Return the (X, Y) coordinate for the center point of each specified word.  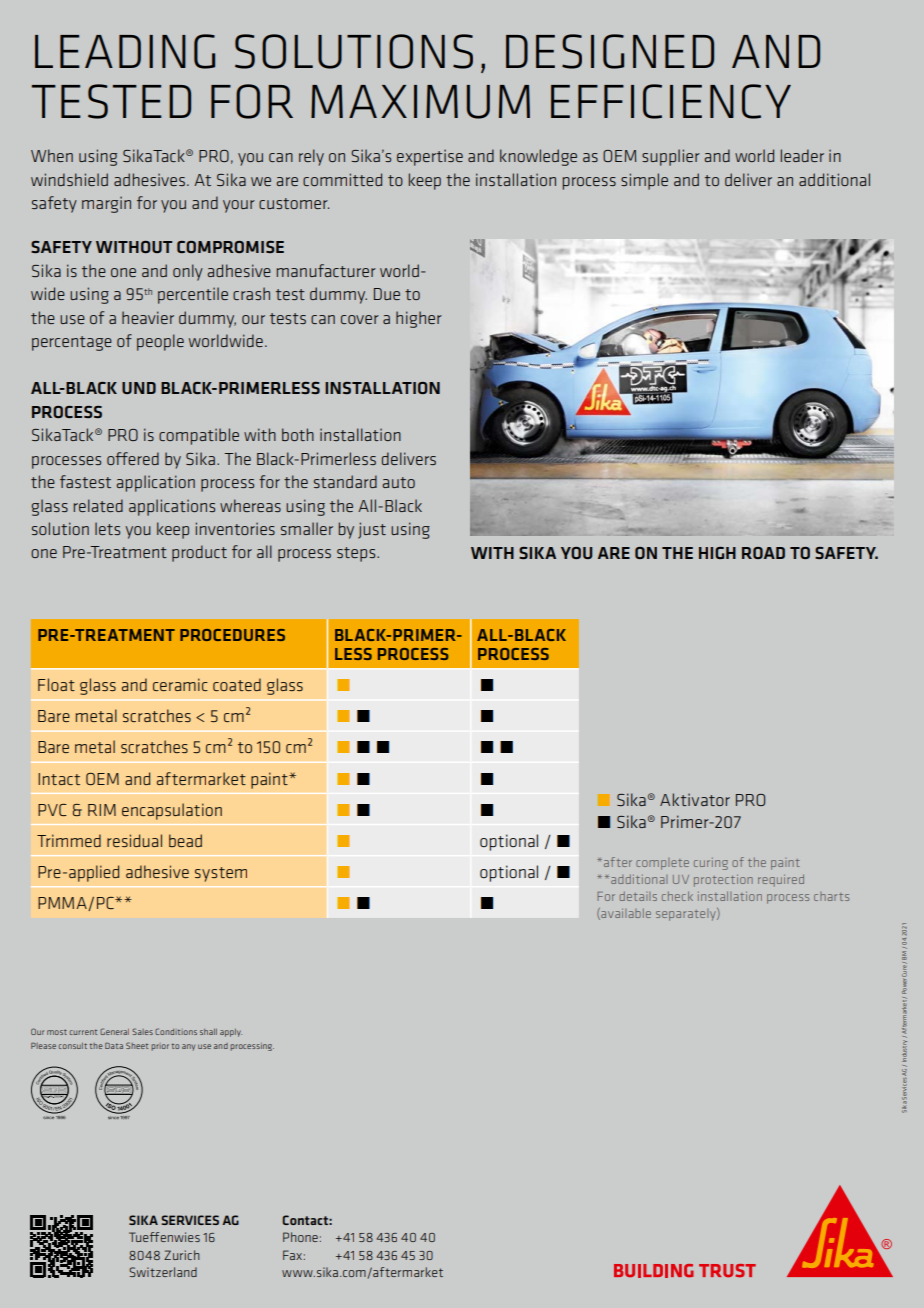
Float (56, 684)
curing (711, 864)
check (677, 896)
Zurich (182, 1255)
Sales (142, 1031)
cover (360, 319)
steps (357, 554)
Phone (300, 1237)
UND (139, 388)
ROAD (763, 553)
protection (723, 881)
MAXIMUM (420, 102)
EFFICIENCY (671, 101)
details (638, 896)
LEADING (125, 51)
